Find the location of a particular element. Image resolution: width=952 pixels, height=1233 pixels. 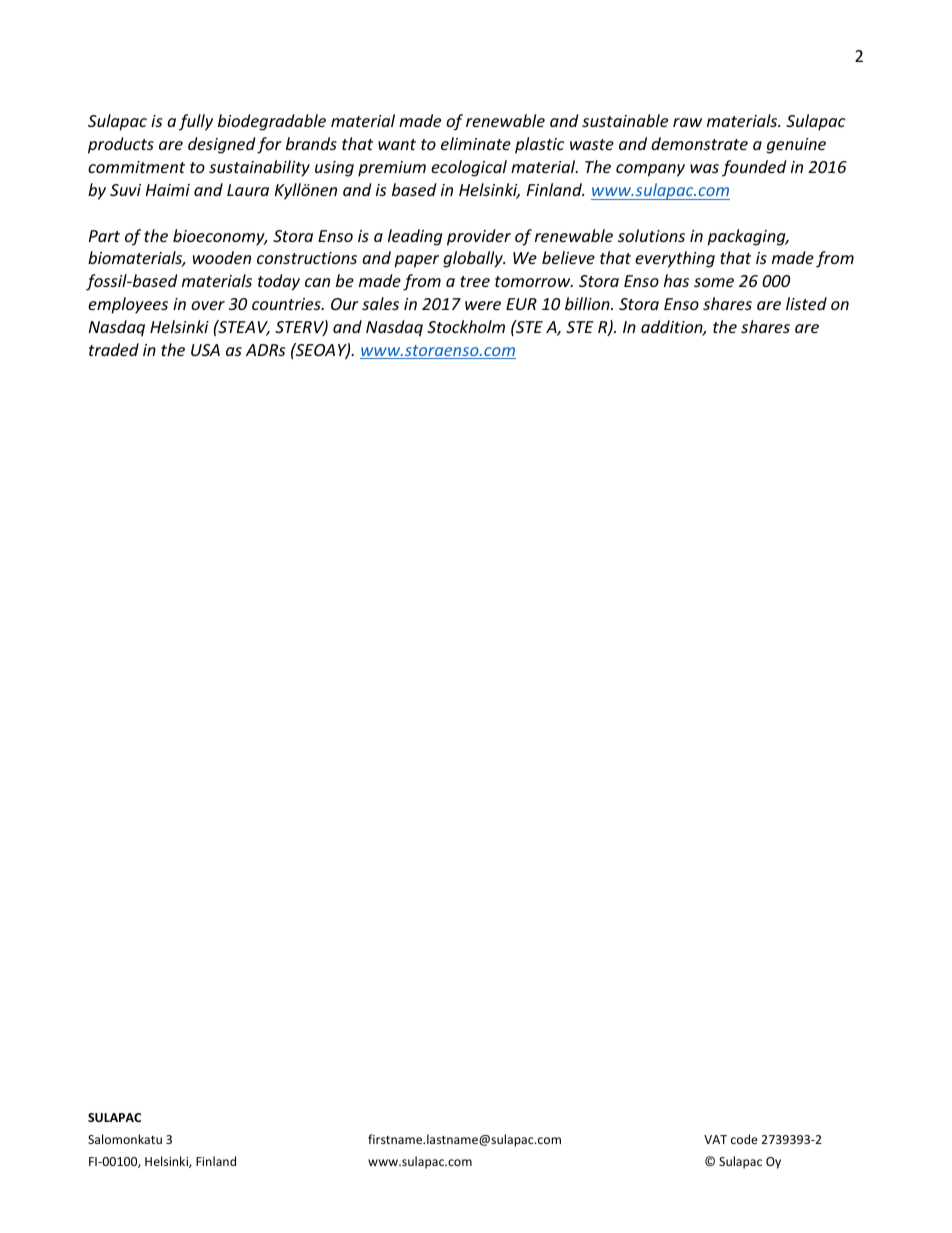

eliminate is located at coordinates (476, 143).
